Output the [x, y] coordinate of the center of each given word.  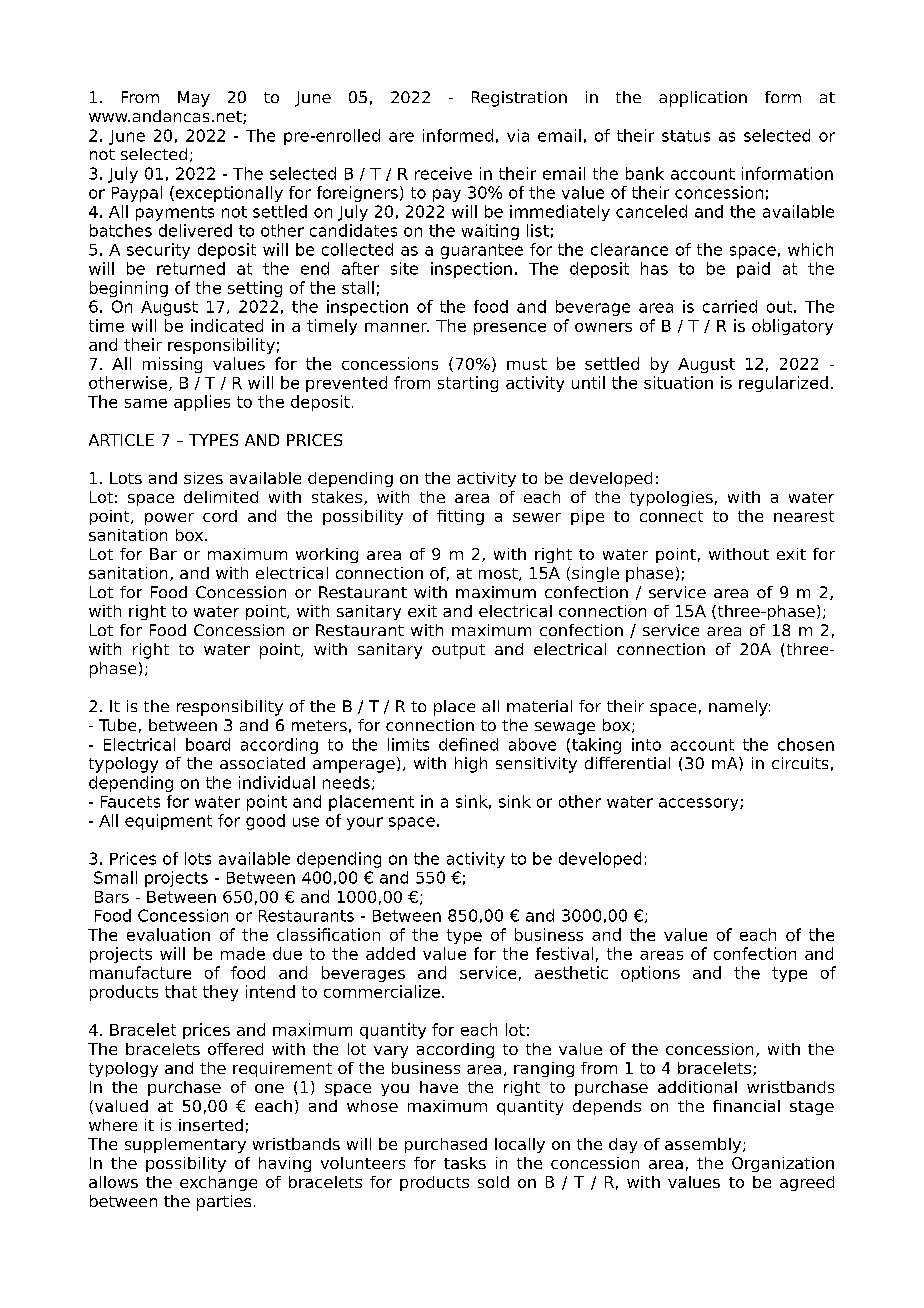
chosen [806, 744]
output [458, 651]
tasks [465, 1163]
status [686, 136]
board [208, 744]
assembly [704, 1145]
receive [443, 173]
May [194, 99]
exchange [218, 1183]
